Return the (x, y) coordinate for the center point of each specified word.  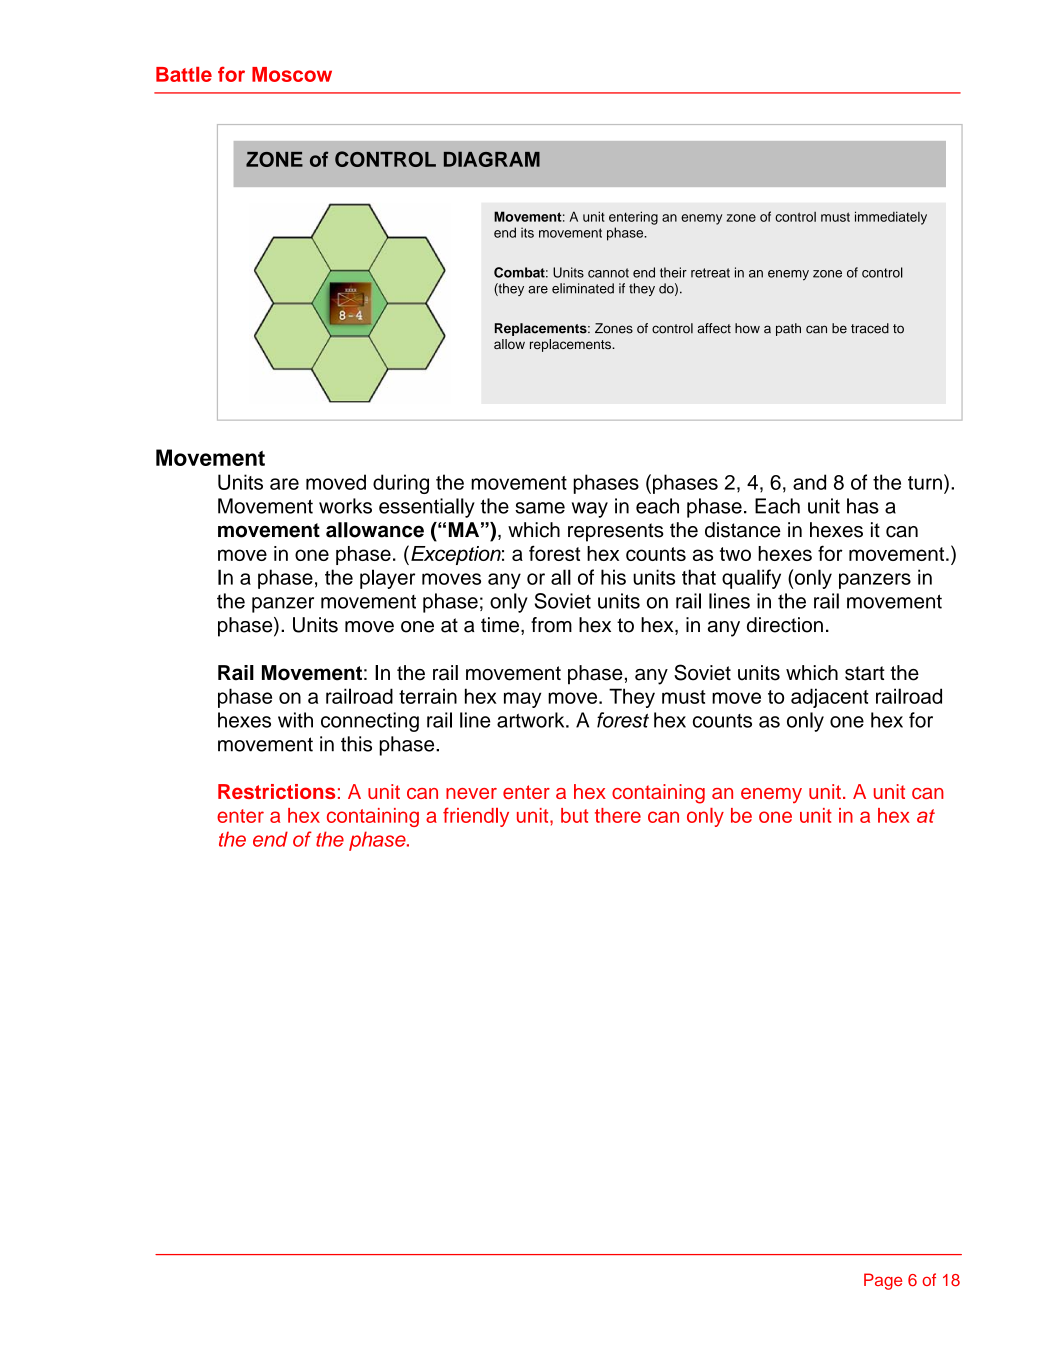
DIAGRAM (492, 159)
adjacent (830, 698)
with (295, 720)
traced (870, 328)
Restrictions (276, 791)
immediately (891, 218)
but (574, 815)
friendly (476, 817)
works (345, 506)
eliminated (583, 288)
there (618, 815)
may (522, 700)
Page (883, 1281)
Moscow (292, 74)
